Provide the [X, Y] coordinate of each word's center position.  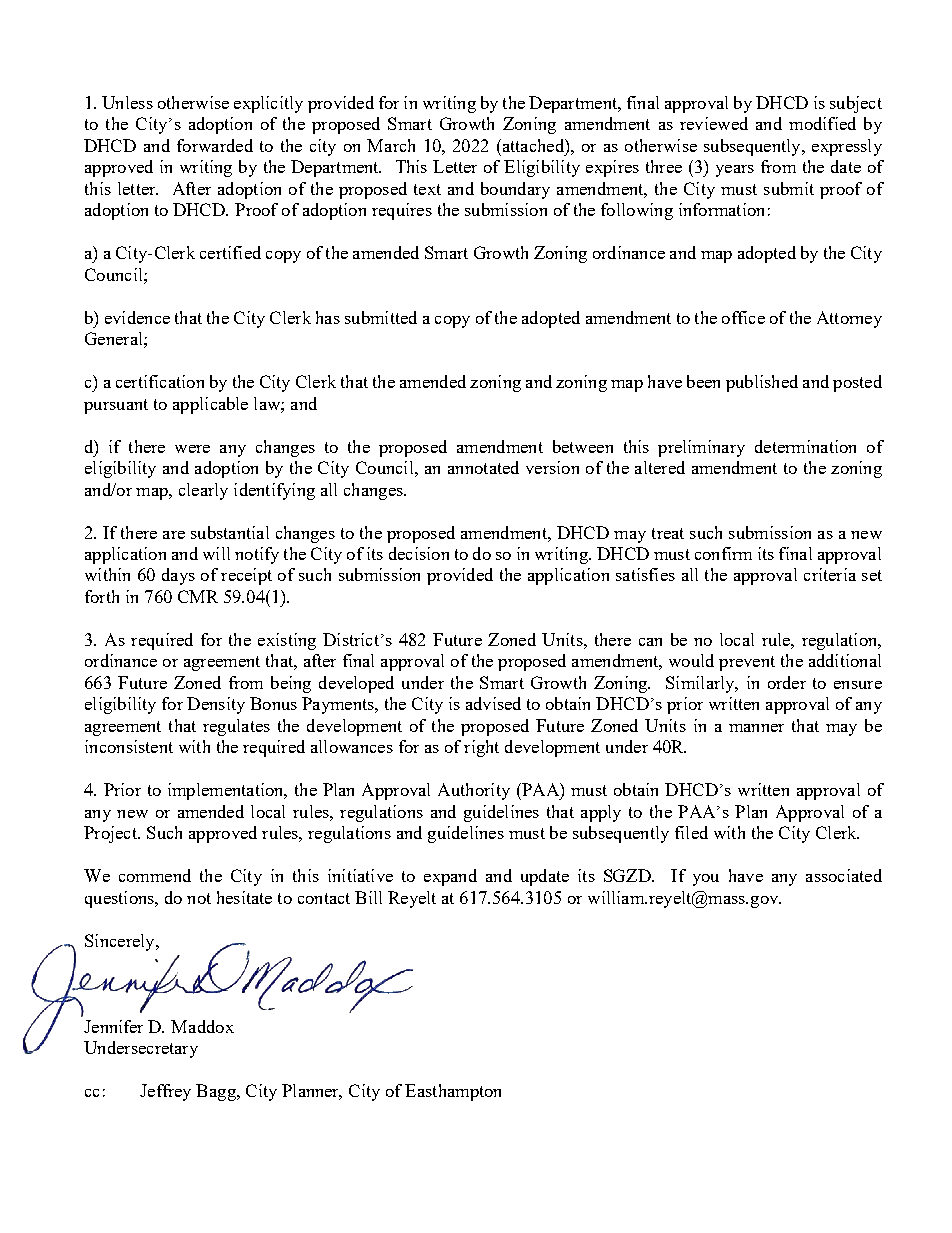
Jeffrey [165, 1092]
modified [822, 123]
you [706, 880]
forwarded [215, 145]
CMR [198, 596]
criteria [830, 574]
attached [533, 145]
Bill [368, 897]
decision [419, 553]
